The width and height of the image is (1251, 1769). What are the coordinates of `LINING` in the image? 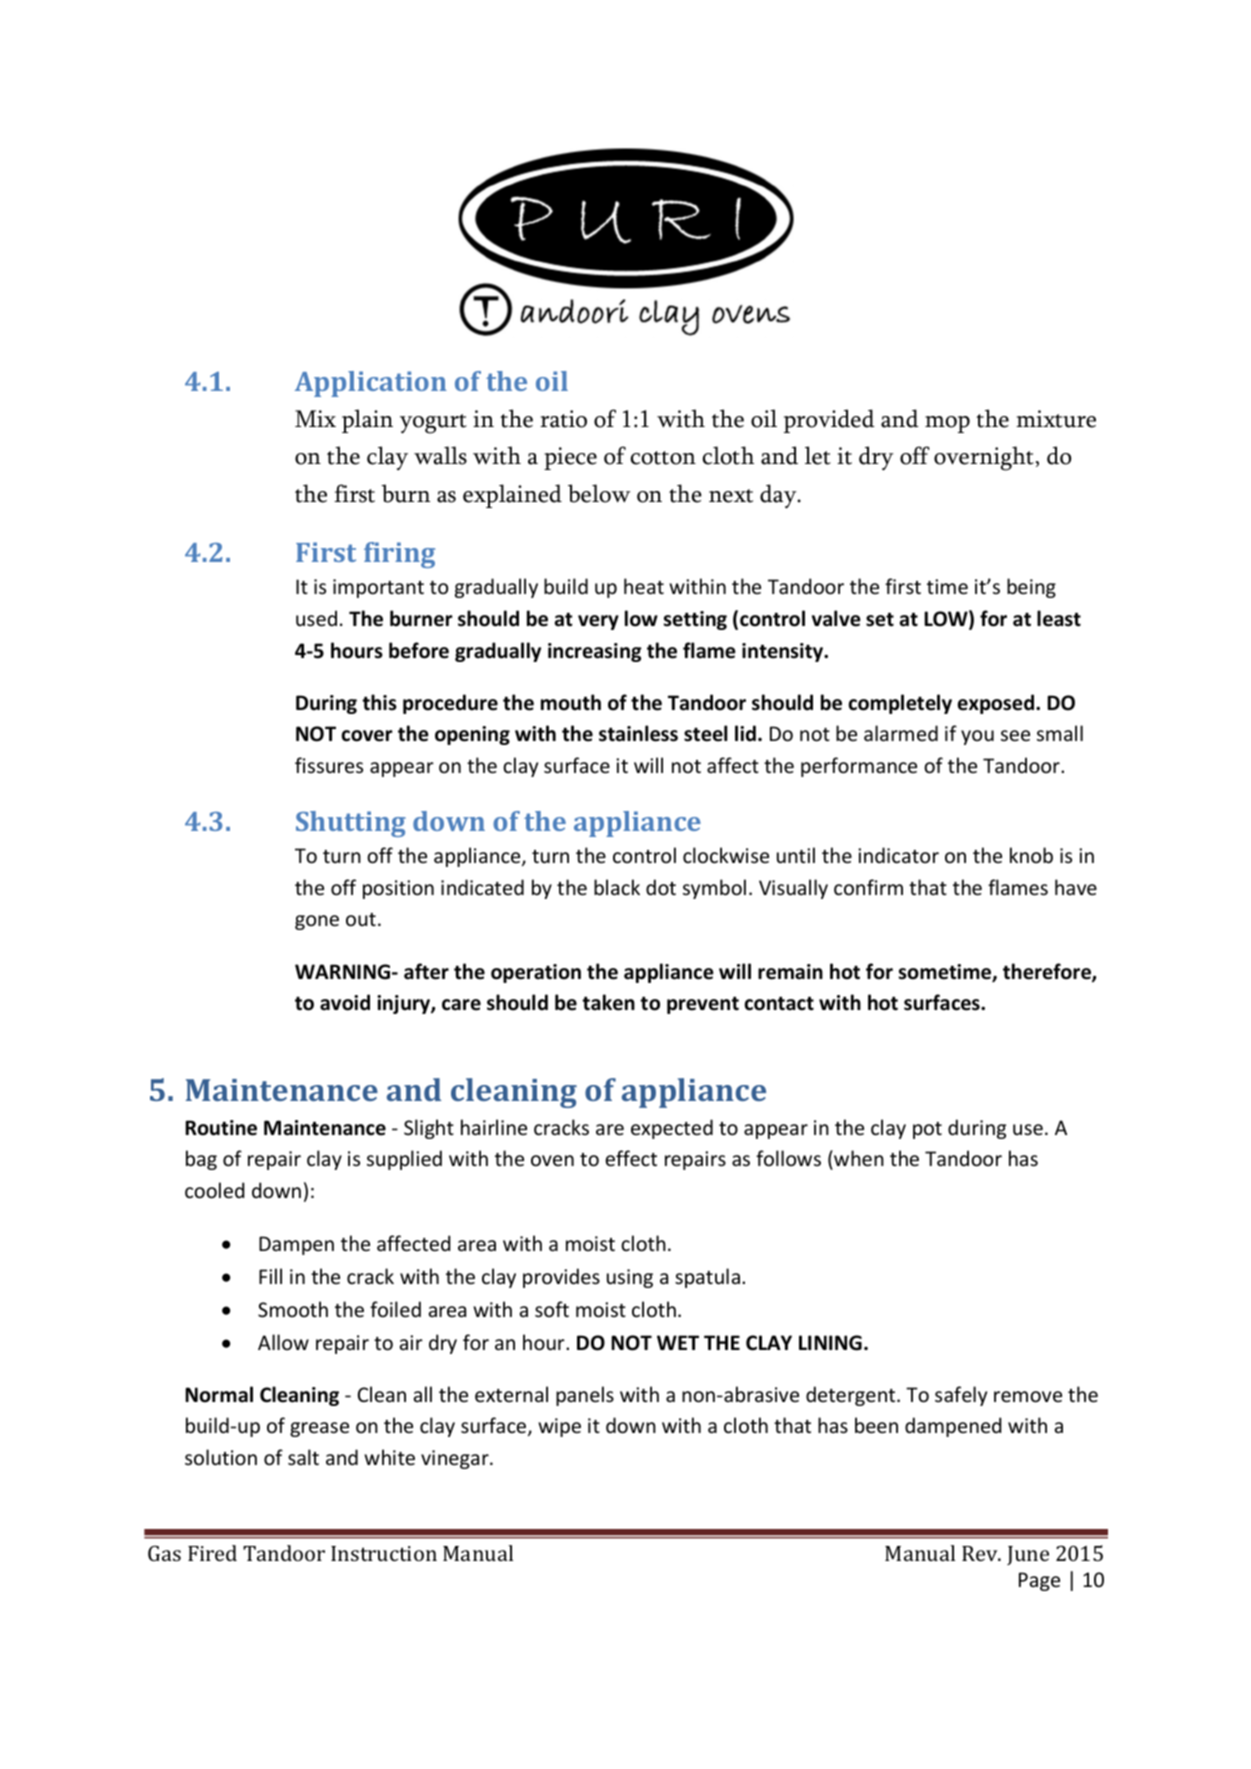 It's located at (830, 1343).
